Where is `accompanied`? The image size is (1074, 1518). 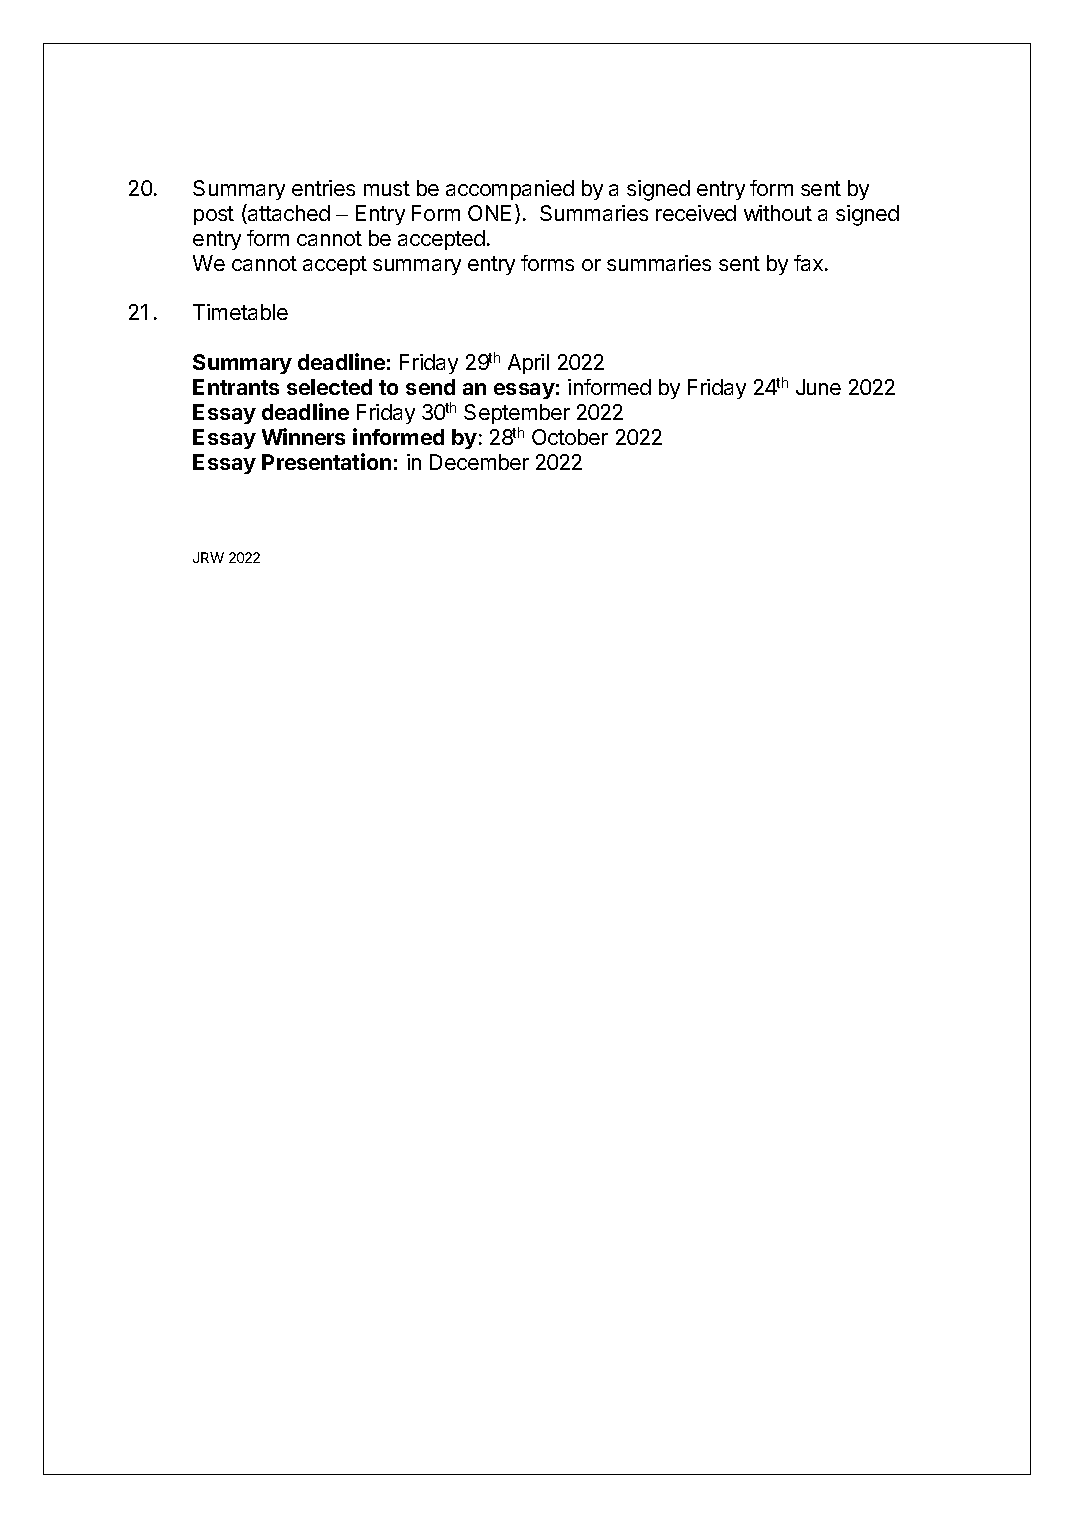 accompanied is located at coordinates (510, 190).
